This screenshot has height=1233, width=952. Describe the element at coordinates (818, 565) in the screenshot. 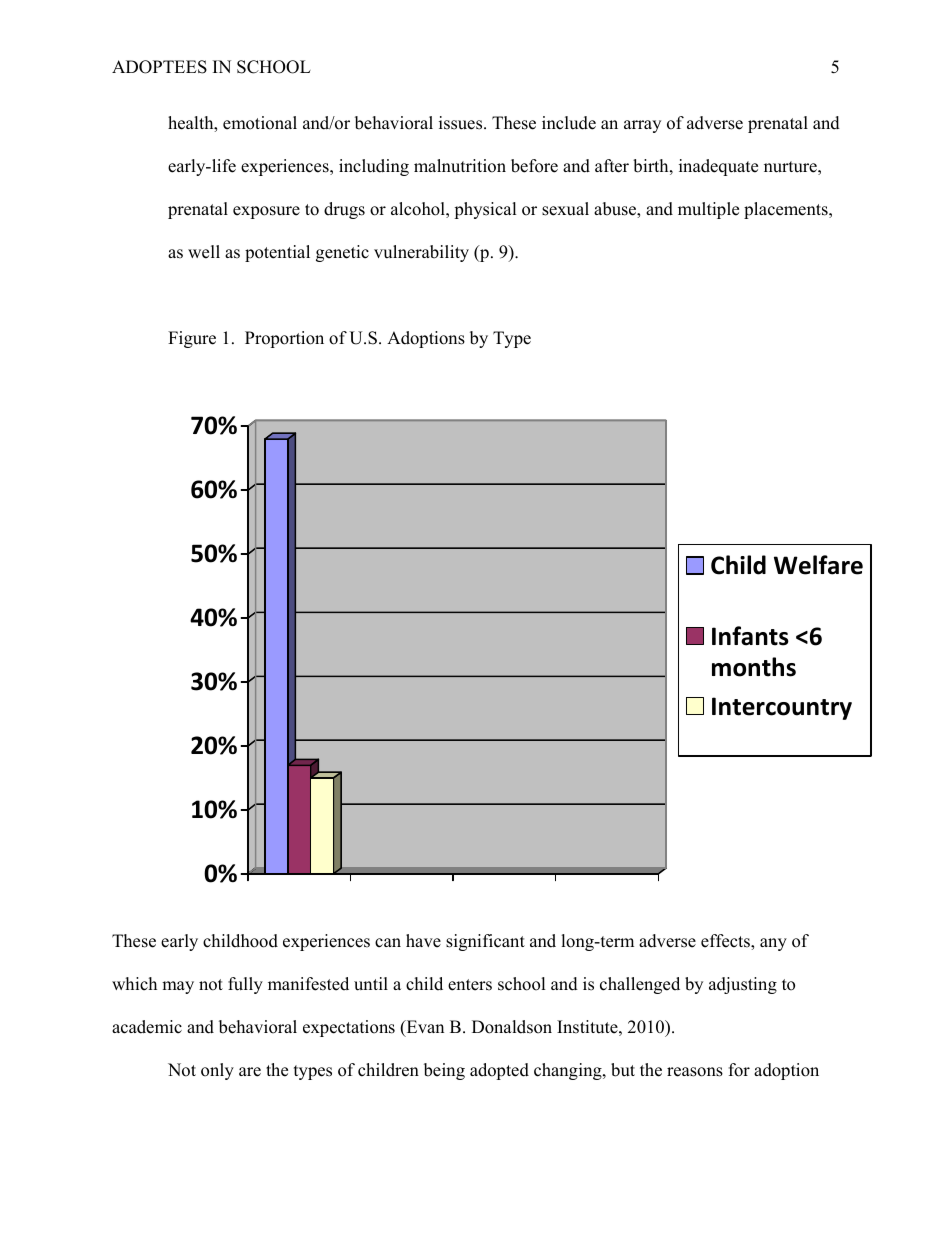

I see `Welfare` at that location.
